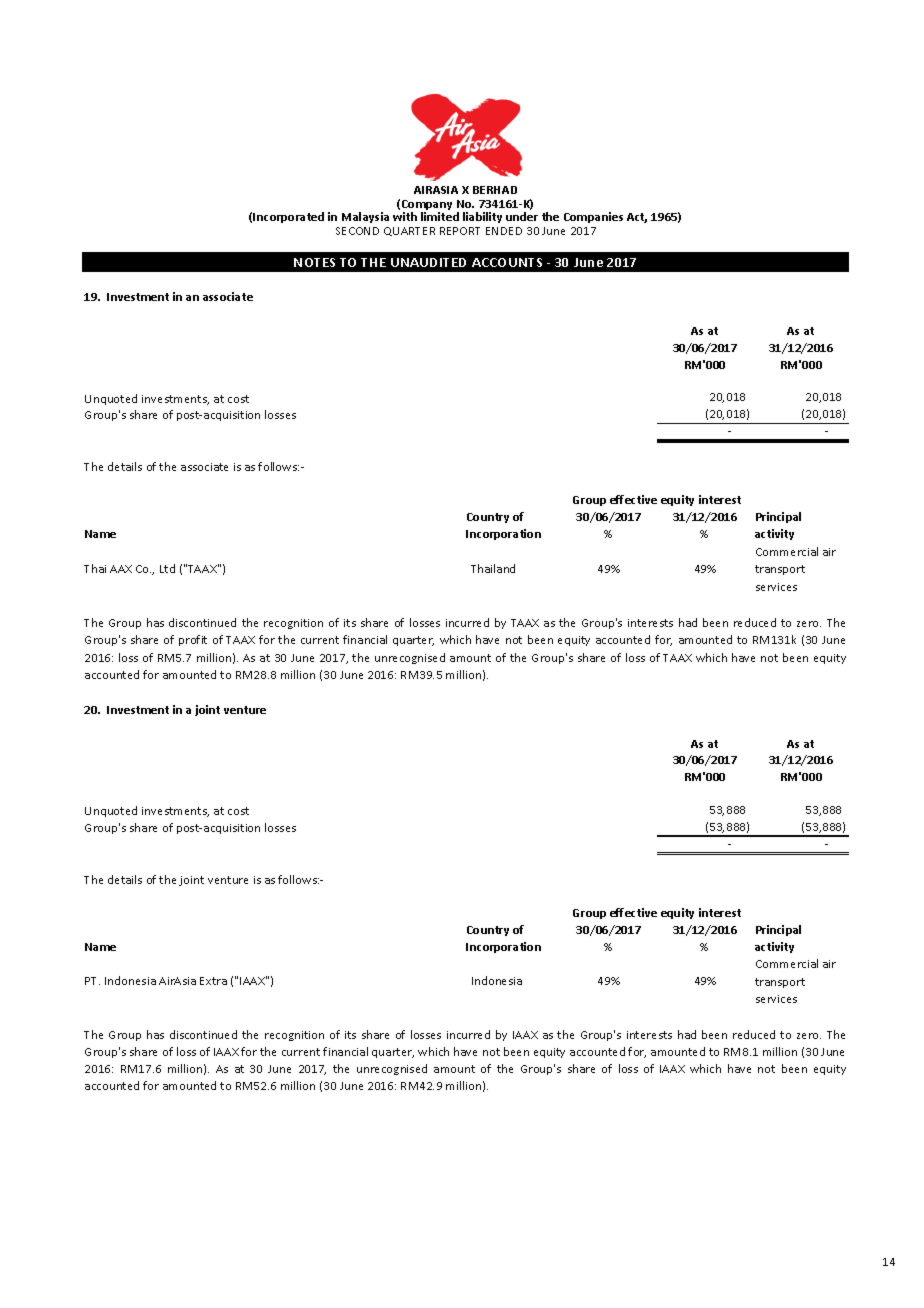 This page has width=924, height=1308. What do you see at coordinates (365, 217) in the page?
I see `Malaysia` at bounding box center [365, 217].
